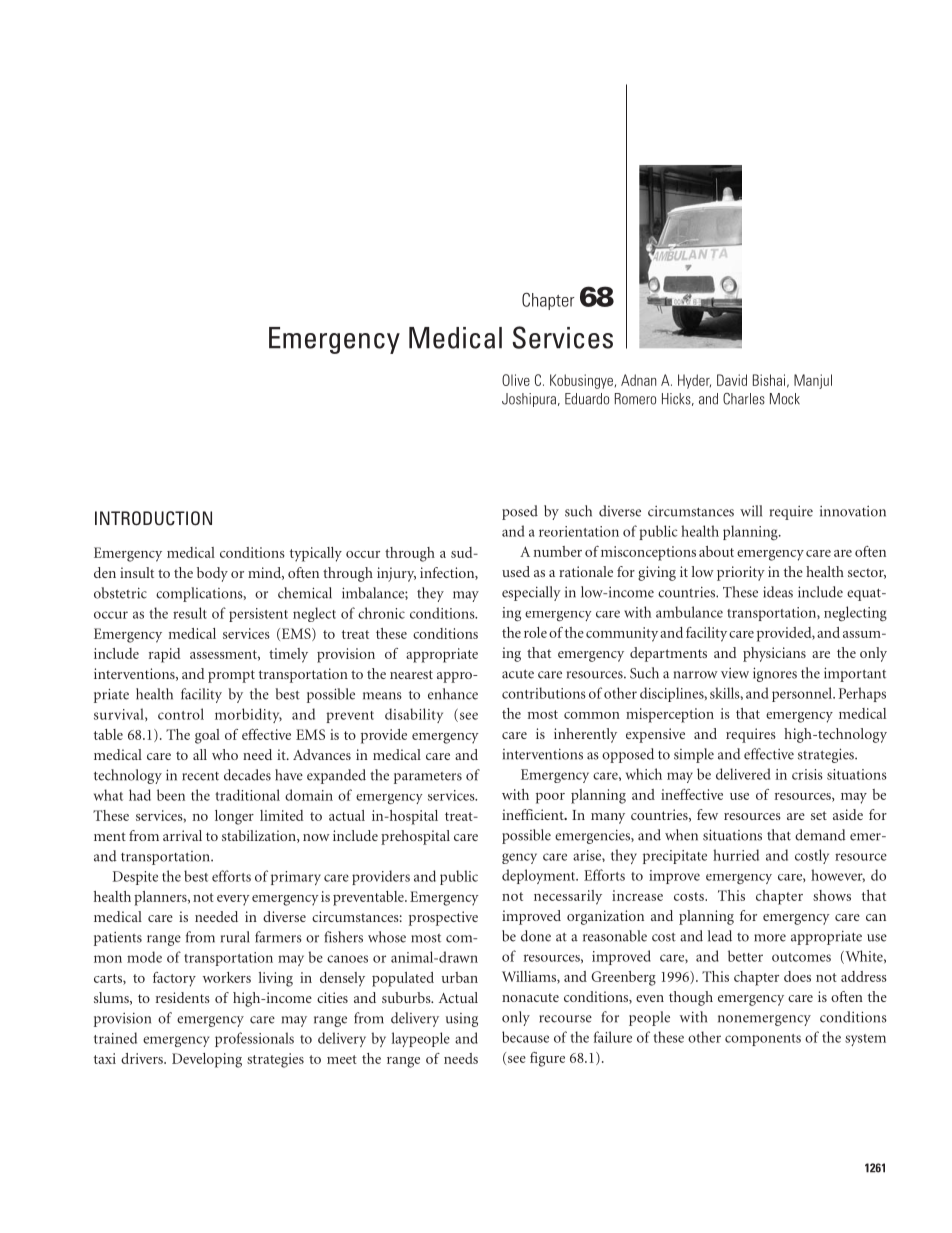  What do you see at coordinates (453, 694) in the document?
I see `enhance` at bounding box center [453, 694].
